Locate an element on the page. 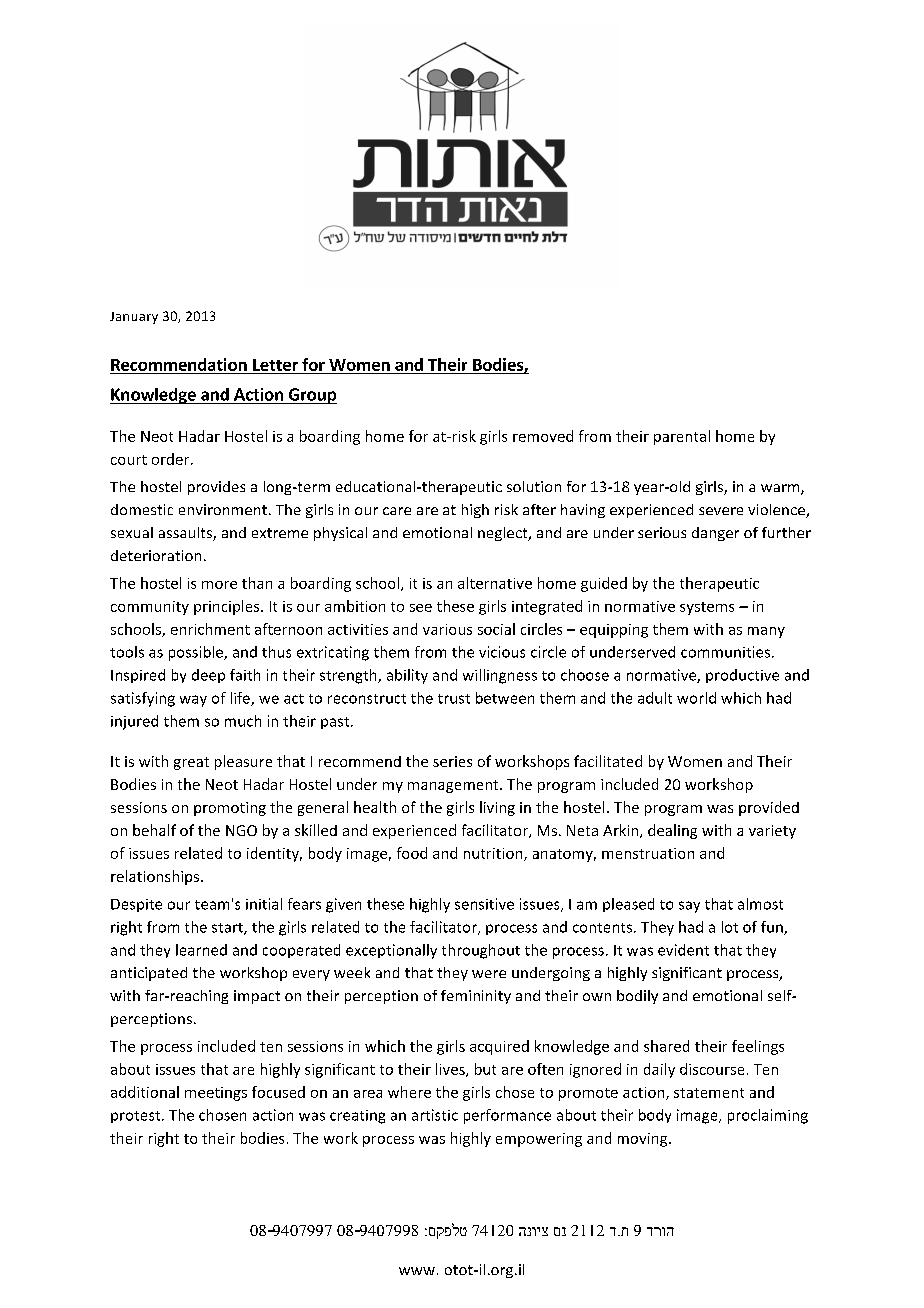 The width and height of the page is (924, 1308). promoting is located at coordinates (230, 809).
